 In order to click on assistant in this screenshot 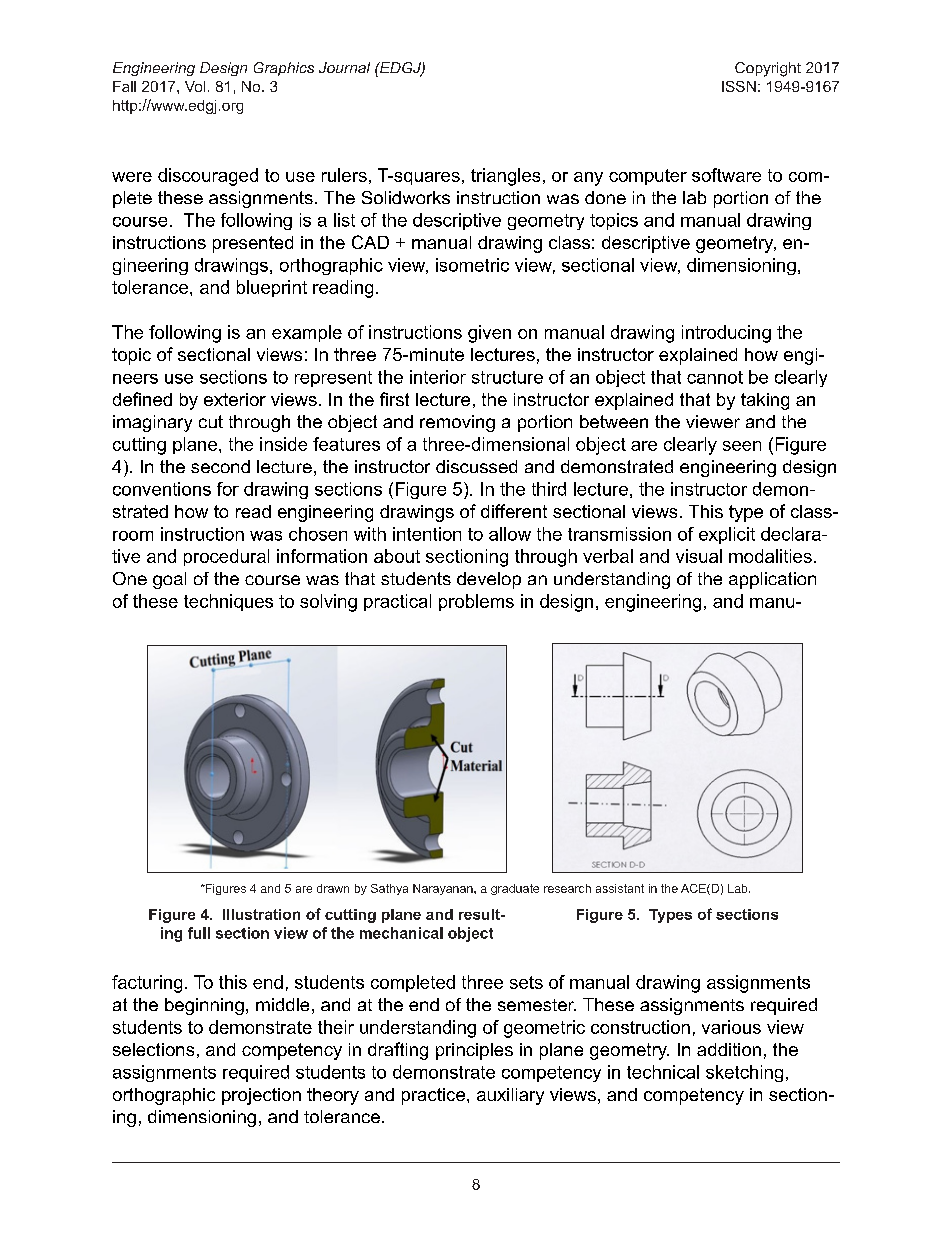, I will do `click(620, 888)`.
